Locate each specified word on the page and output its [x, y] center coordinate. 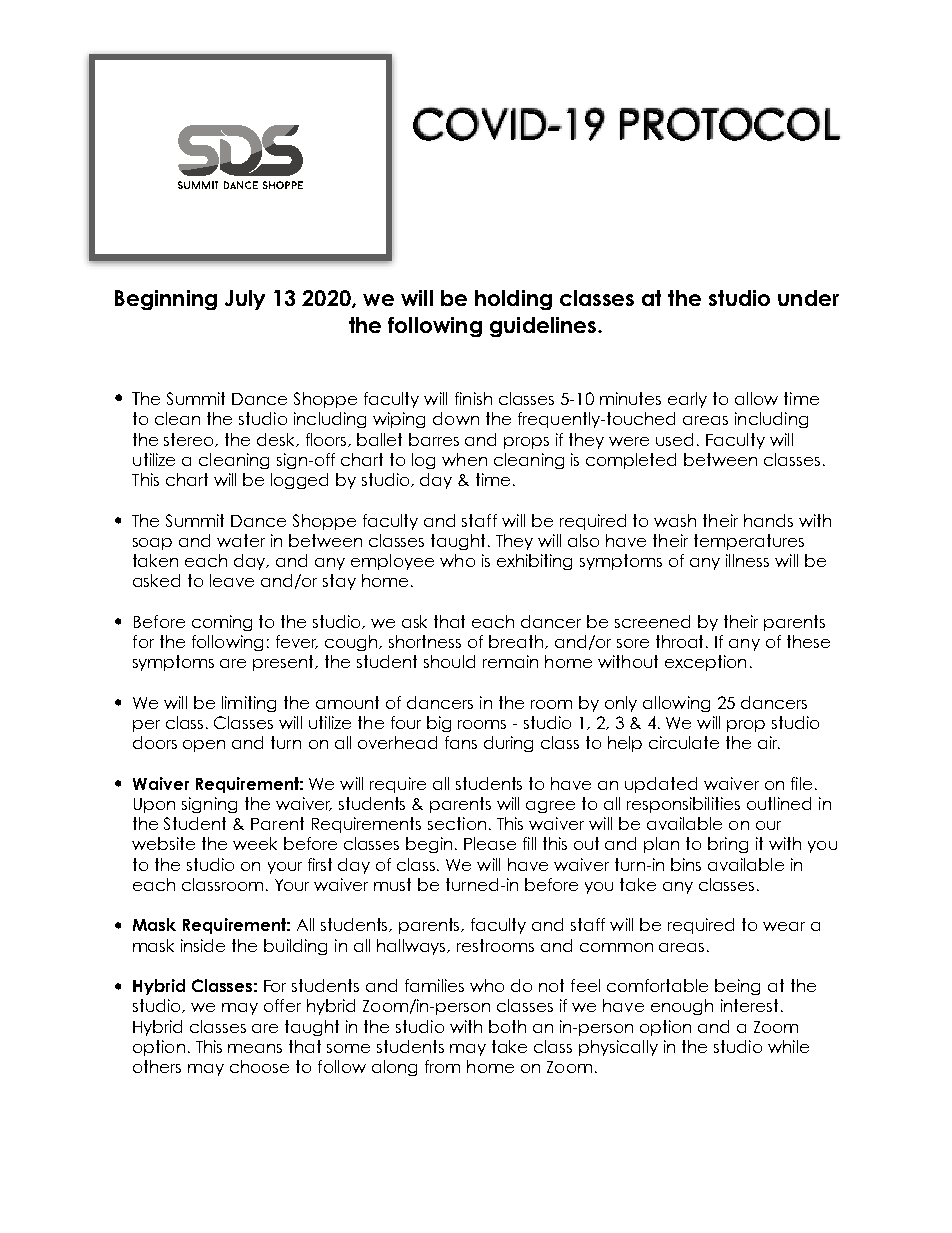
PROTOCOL [730, 124]
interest [749, 1005]
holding [513, 300]
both [507, 1026]
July [245, 300]
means [255, 1048]
